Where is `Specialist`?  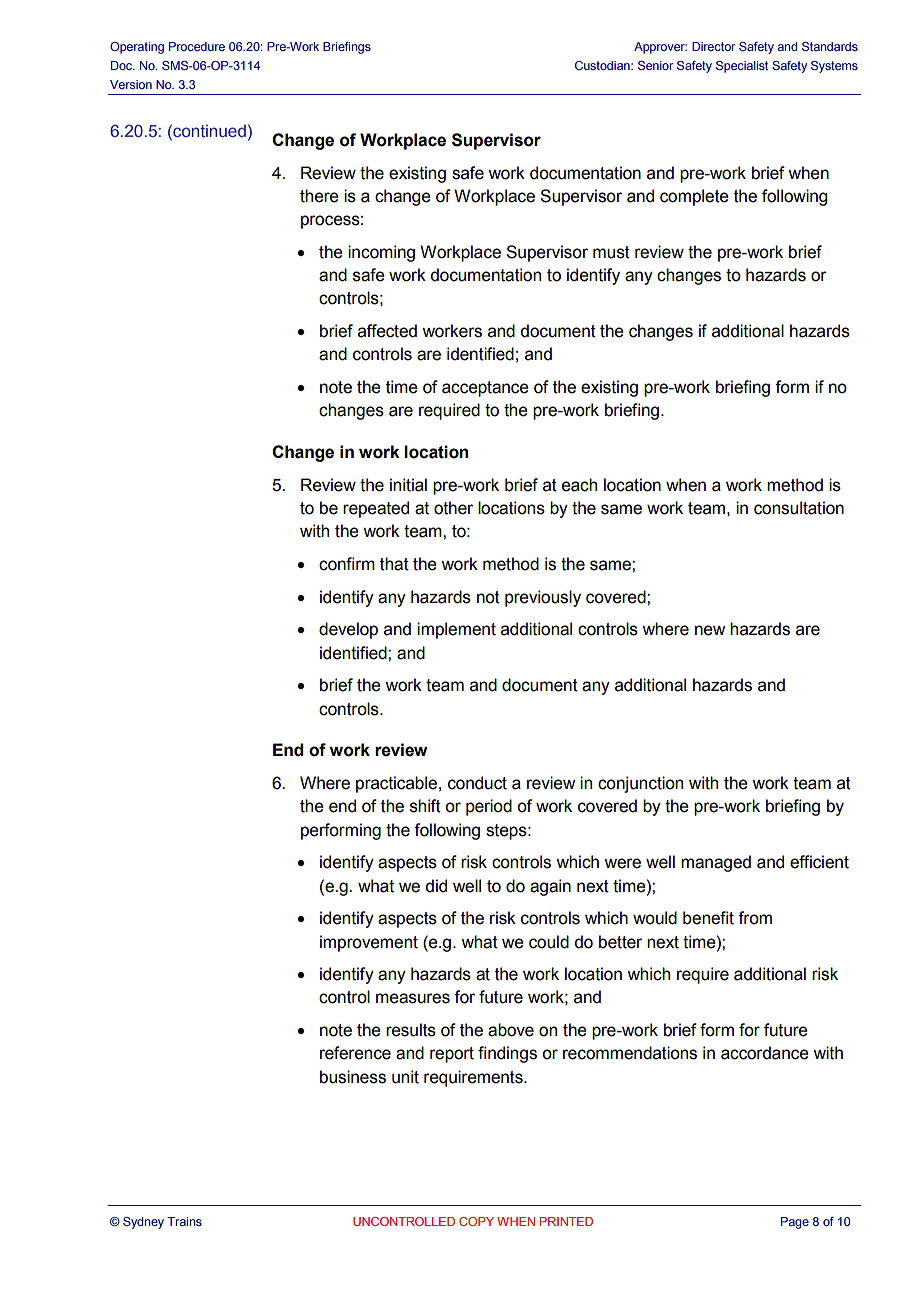
Specialist is located at coordinates (742, 67).
